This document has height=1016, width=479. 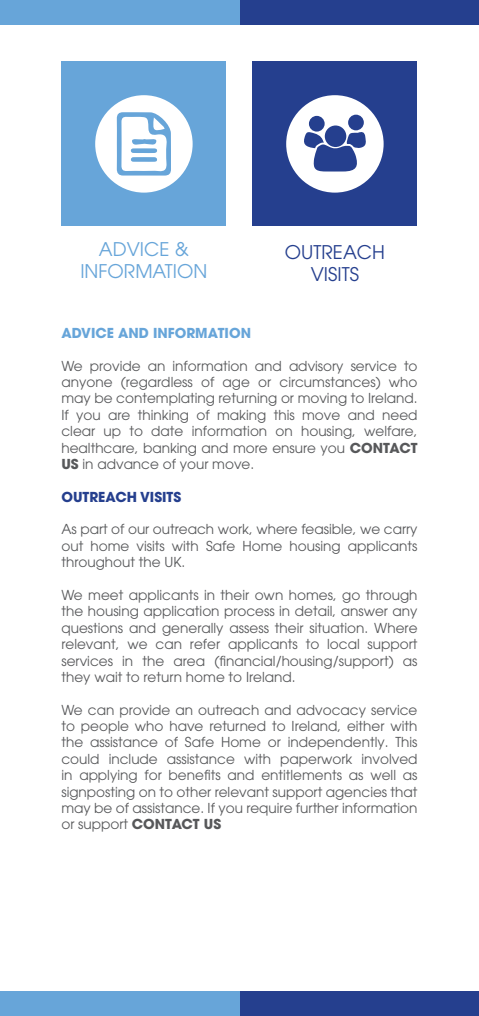 What do you see at coordinates (106, 595) in the document?
I see `meet` at bounding box center [106, 595].
